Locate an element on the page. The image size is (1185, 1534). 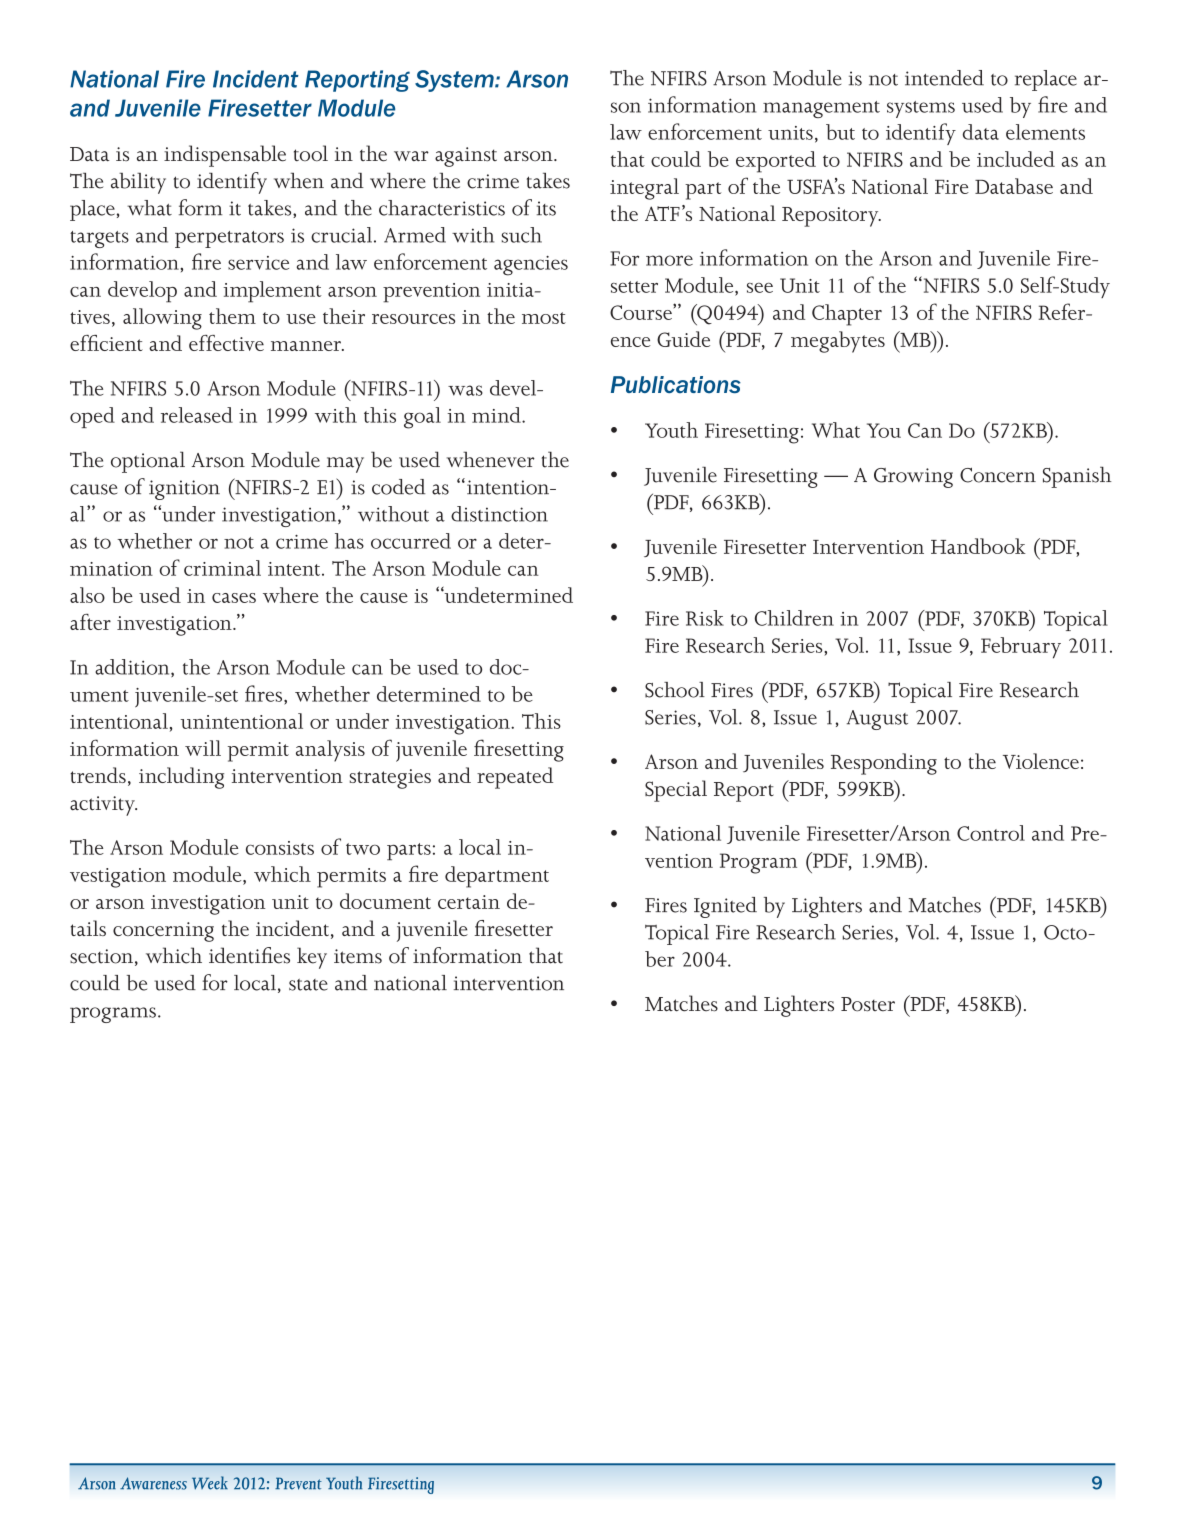
repeated is located at coordinates (515, 778).
